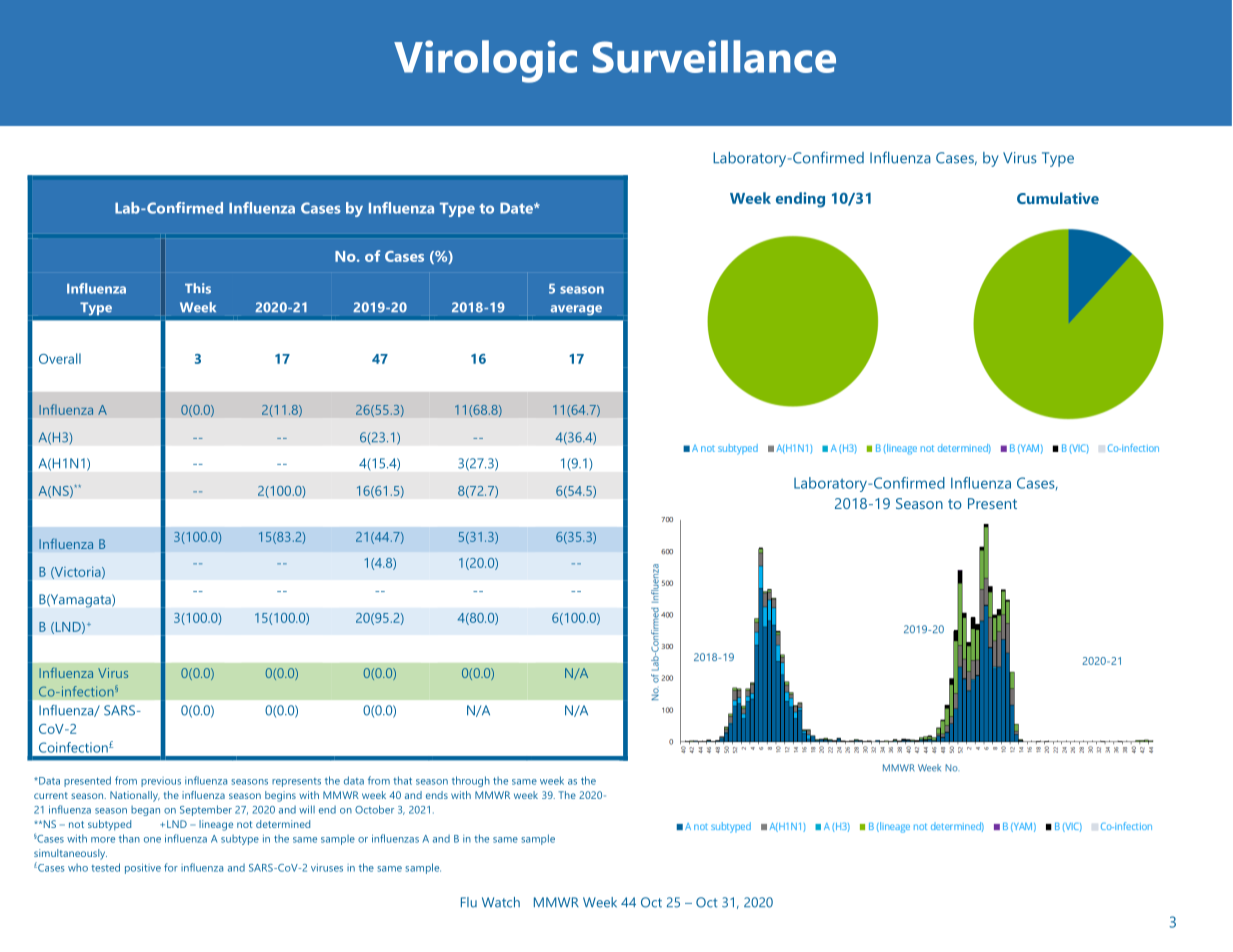 The width and height of the screenshot is (1233, 952). What do you see at coordinates (800, 200) in the screenshot?
I see `ending` at bounding box center [800, 200].
